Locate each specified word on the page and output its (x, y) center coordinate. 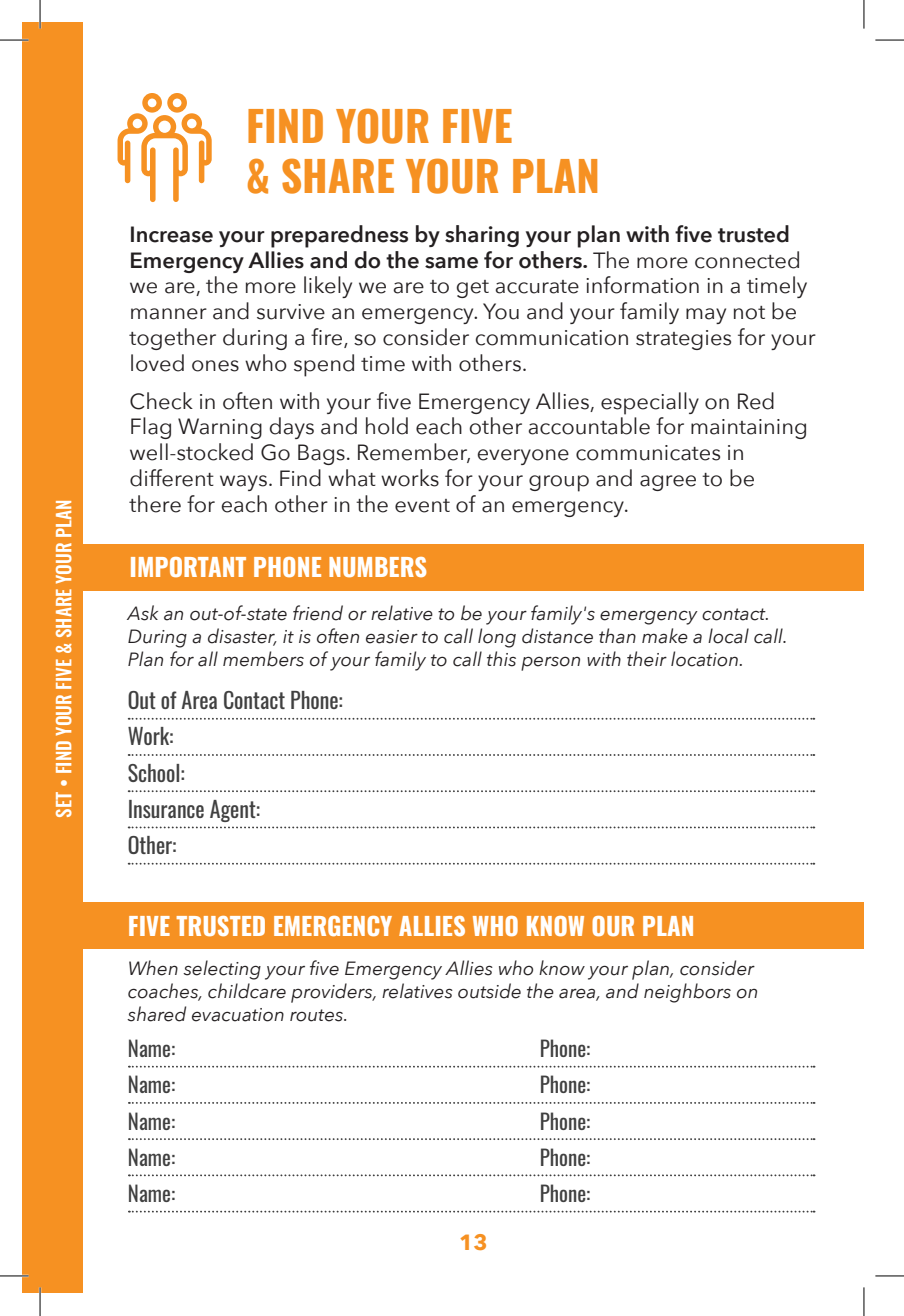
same (451, 263)
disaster (242, 637)
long (497, 638)
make (665, 636)
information (642, 285)
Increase (172, 234)
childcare (247, 991)
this (501, 659)
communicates (648, 453)
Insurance (166, 809)
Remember (414, 453)
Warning (220, 428)
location (704, 659)
